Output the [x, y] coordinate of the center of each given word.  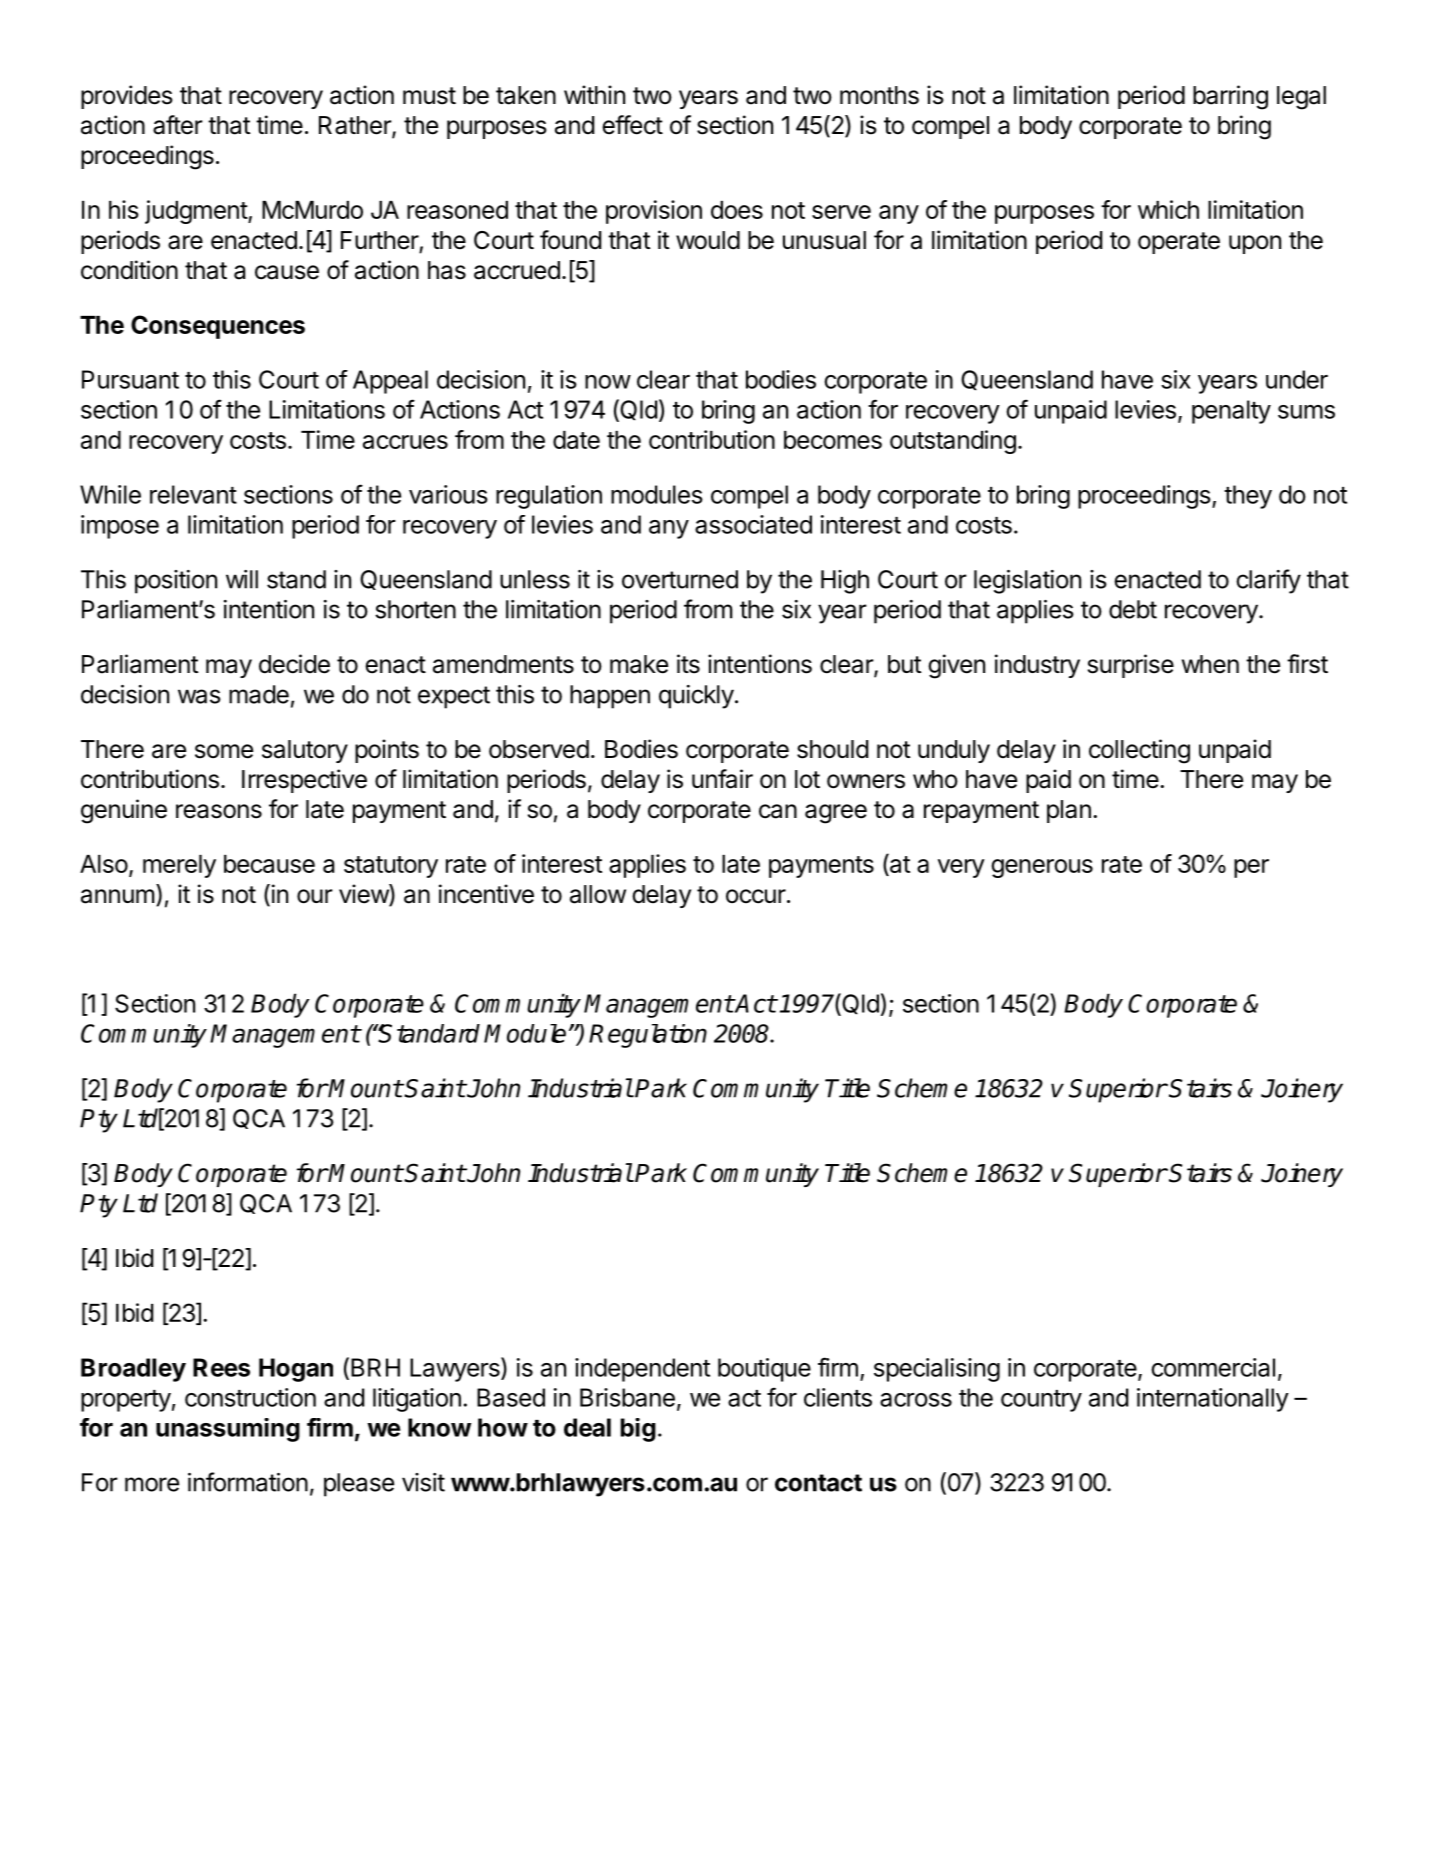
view [364, 895]
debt [1133, 609]
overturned [680, 579]
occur [756, 896]
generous [1042, 868]
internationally [1213, 1400]
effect [632, 125]
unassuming [228, 1430]
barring [1230, 97]
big [638, 1430]
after [178, 125]
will [242, 579]
